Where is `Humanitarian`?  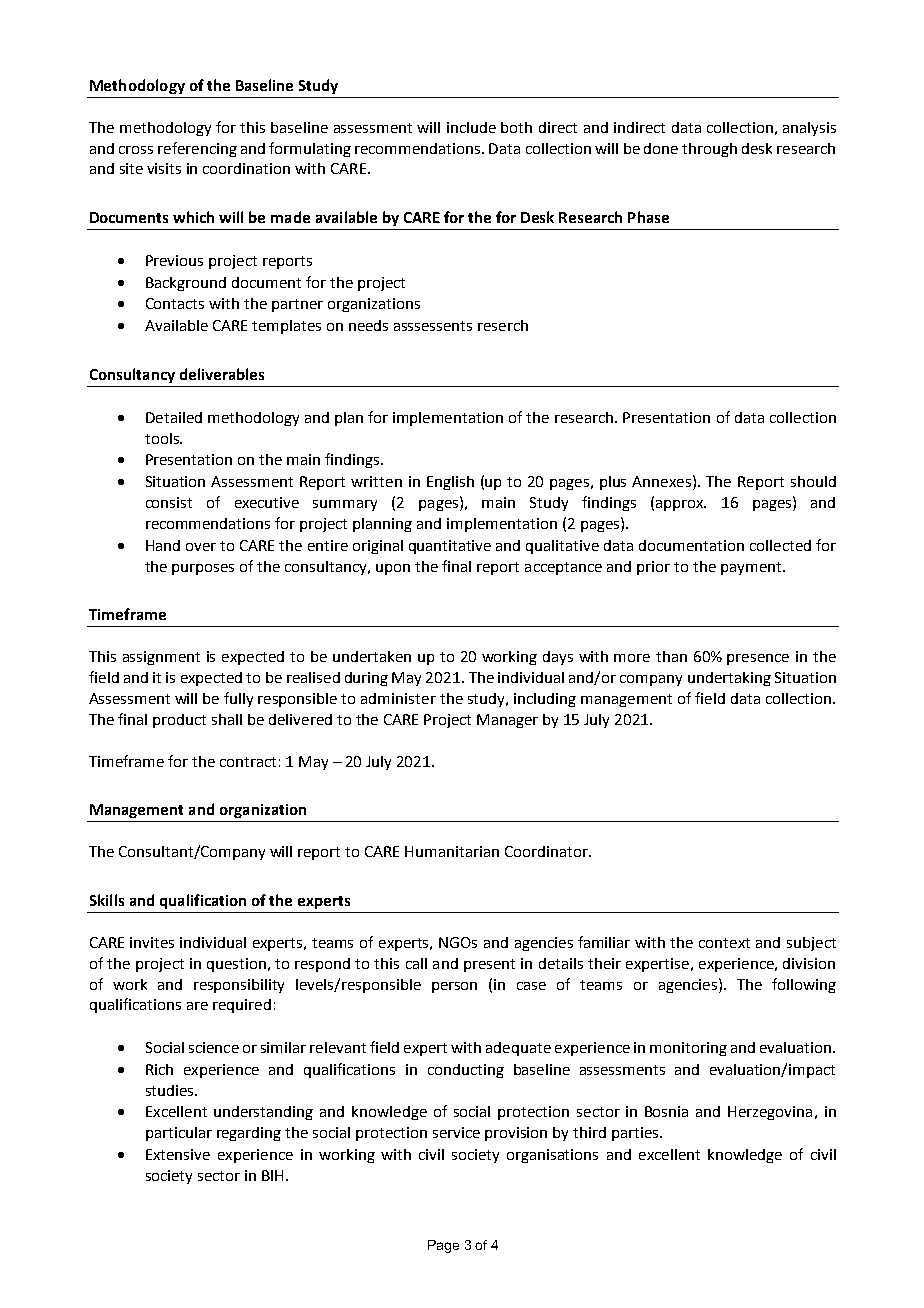
Humanitarian is located at coordinates (452, 851).
